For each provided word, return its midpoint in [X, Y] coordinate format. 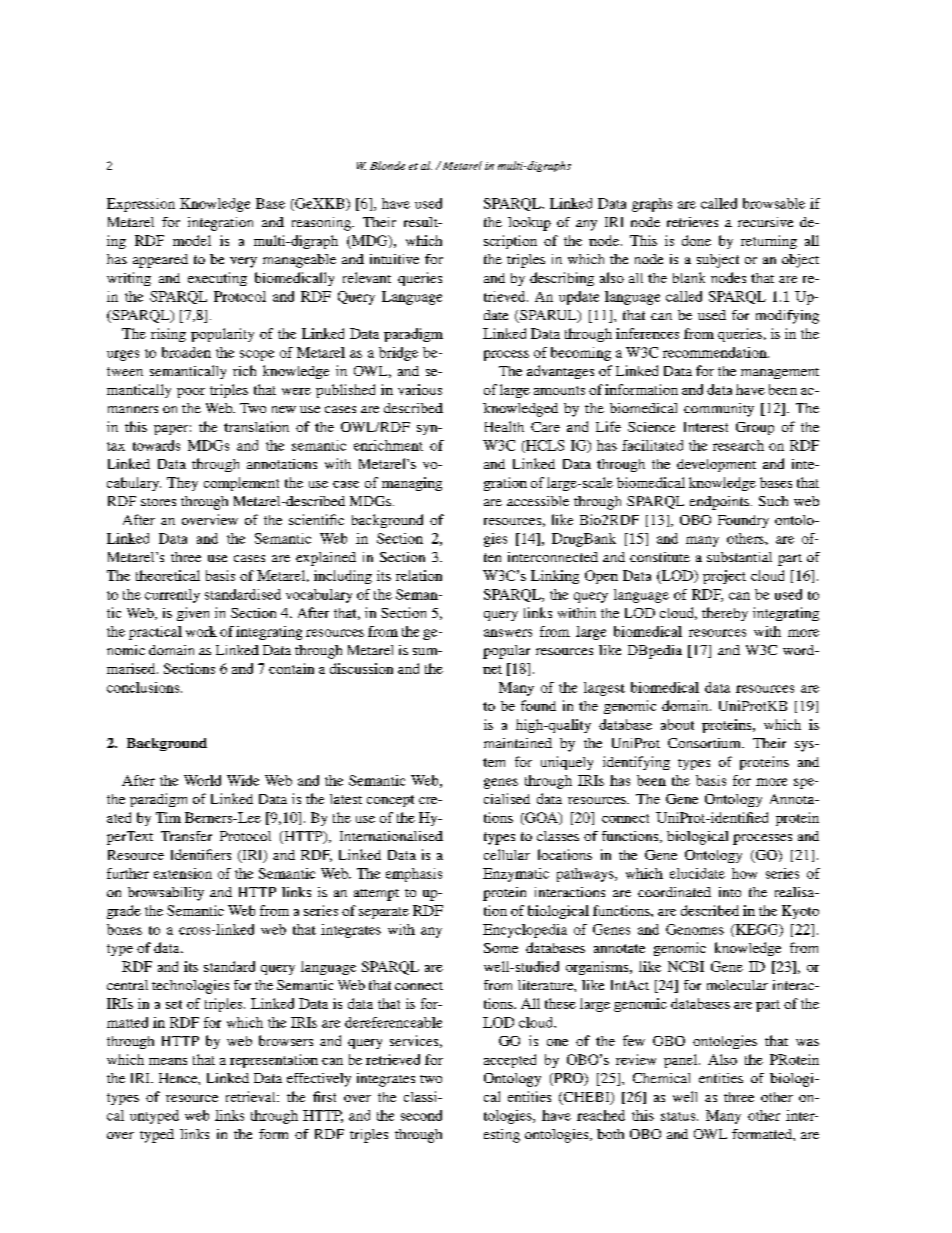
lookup [529, 224]
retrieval [252, 1096]
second [421, 1115]
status [679, 1116]
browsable [774, 203]
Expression [141, 205]
